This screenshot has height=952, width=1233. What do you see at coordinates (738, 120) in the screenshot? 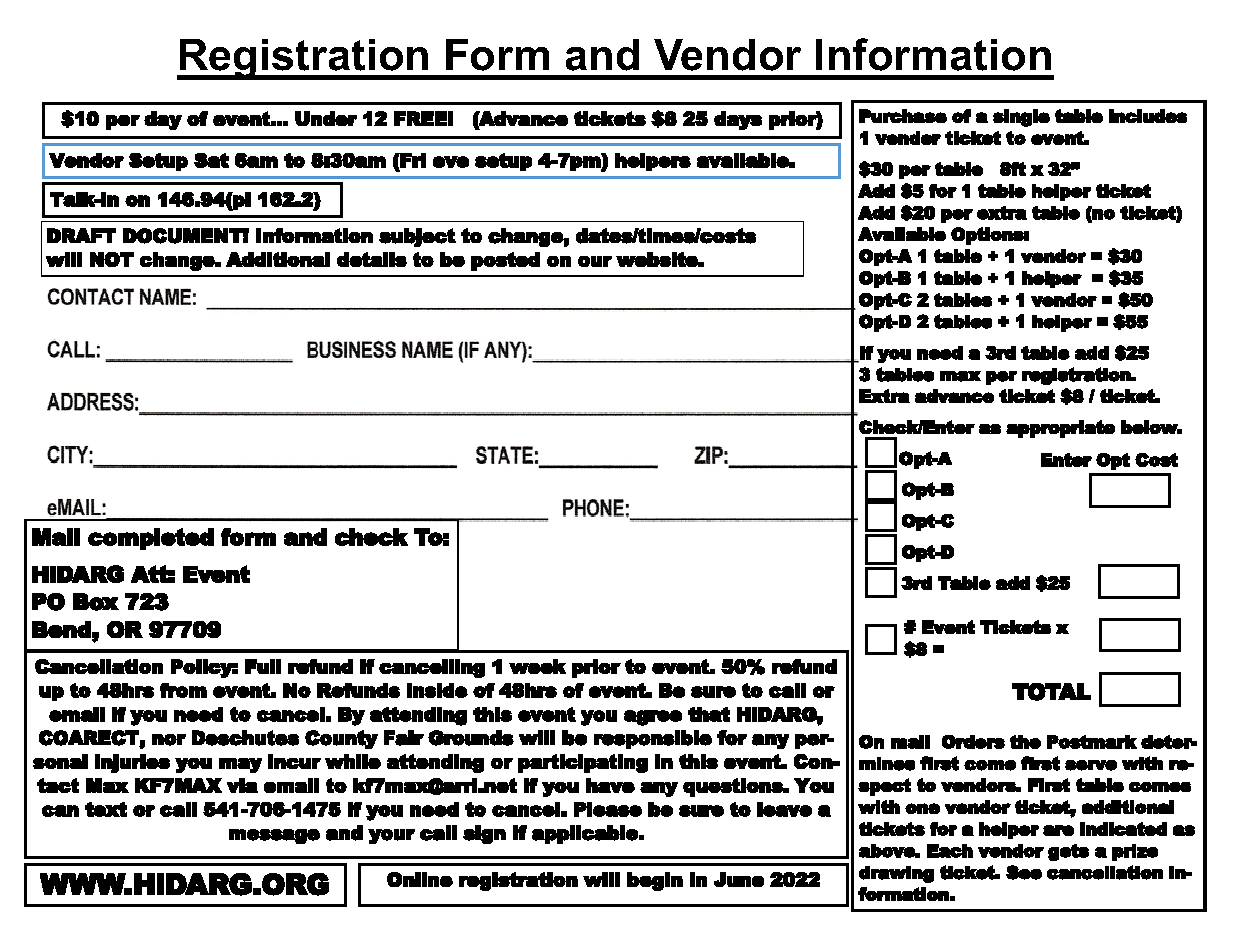
I see `days` at bounding box center [738, 120].
